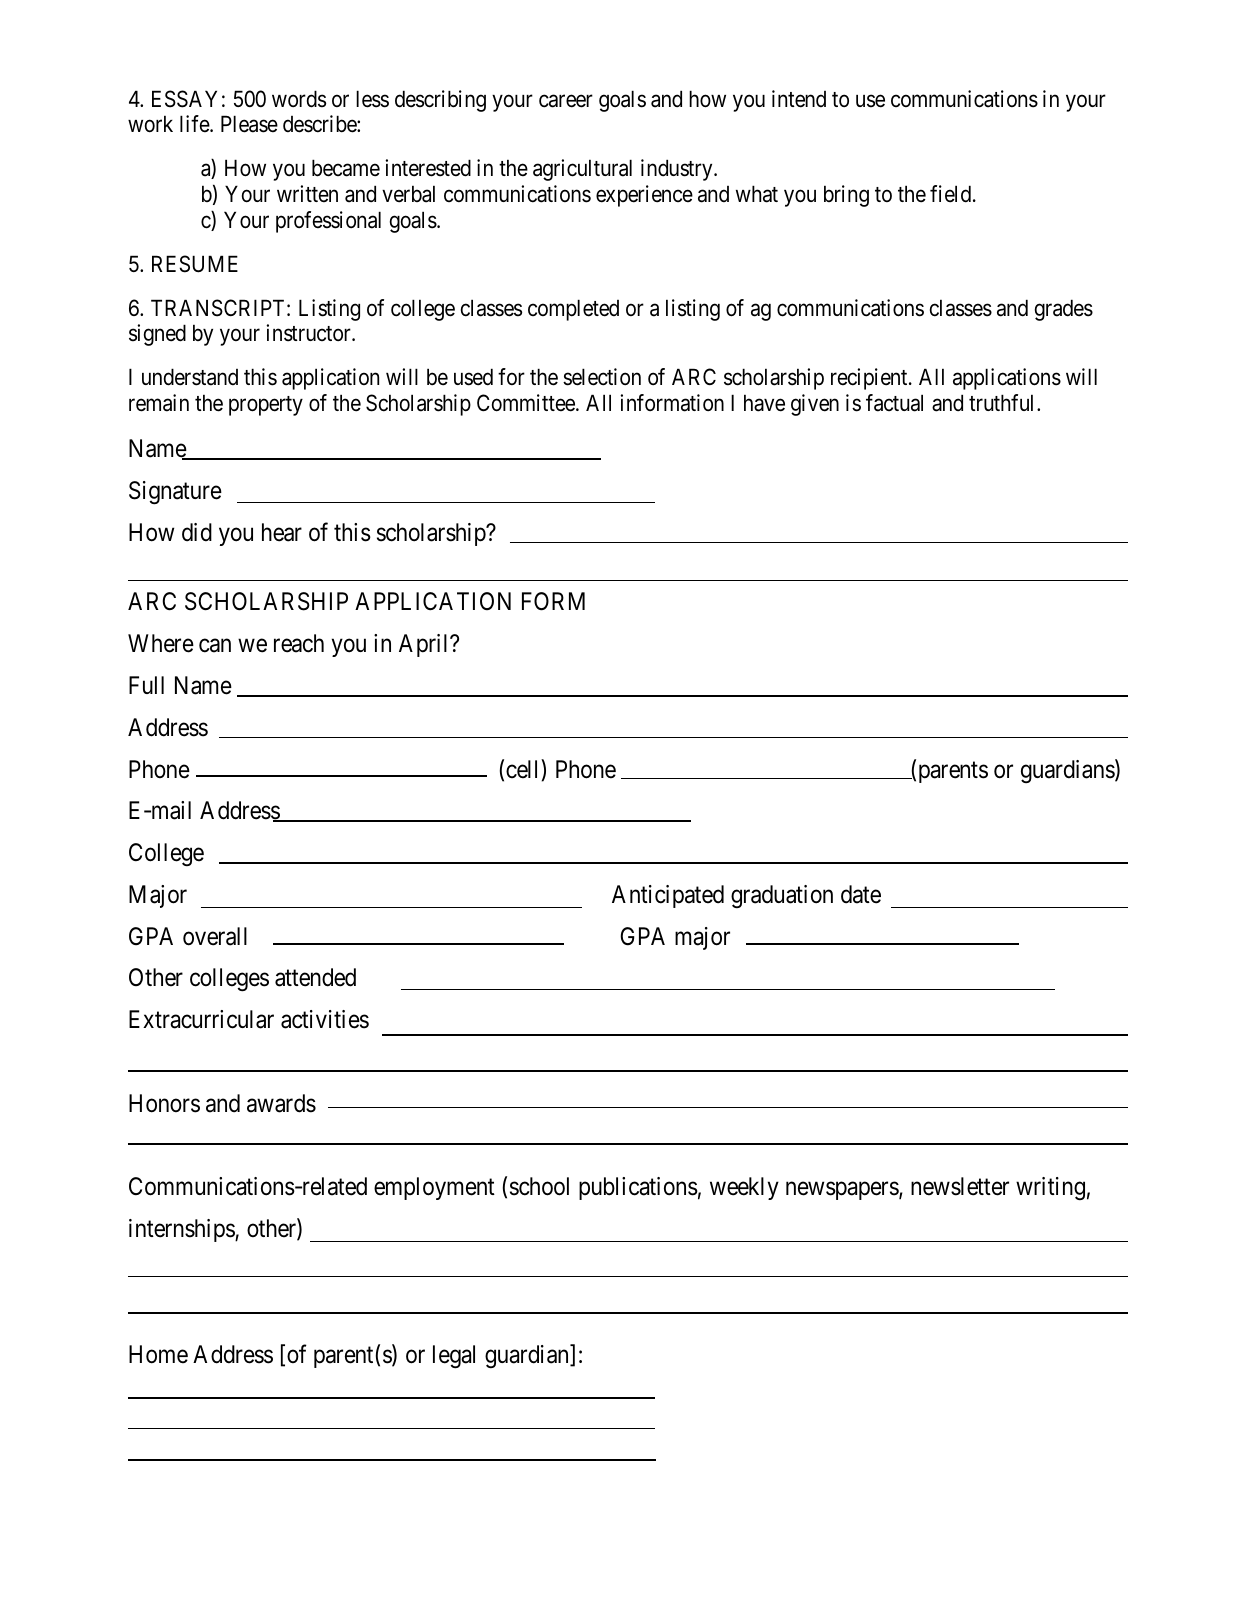 Image resolution: width=1236 pixels, height=1599 pixels. Describe the element at coordinates (215, 936) in the screenshot. I see `overall` at that location.
